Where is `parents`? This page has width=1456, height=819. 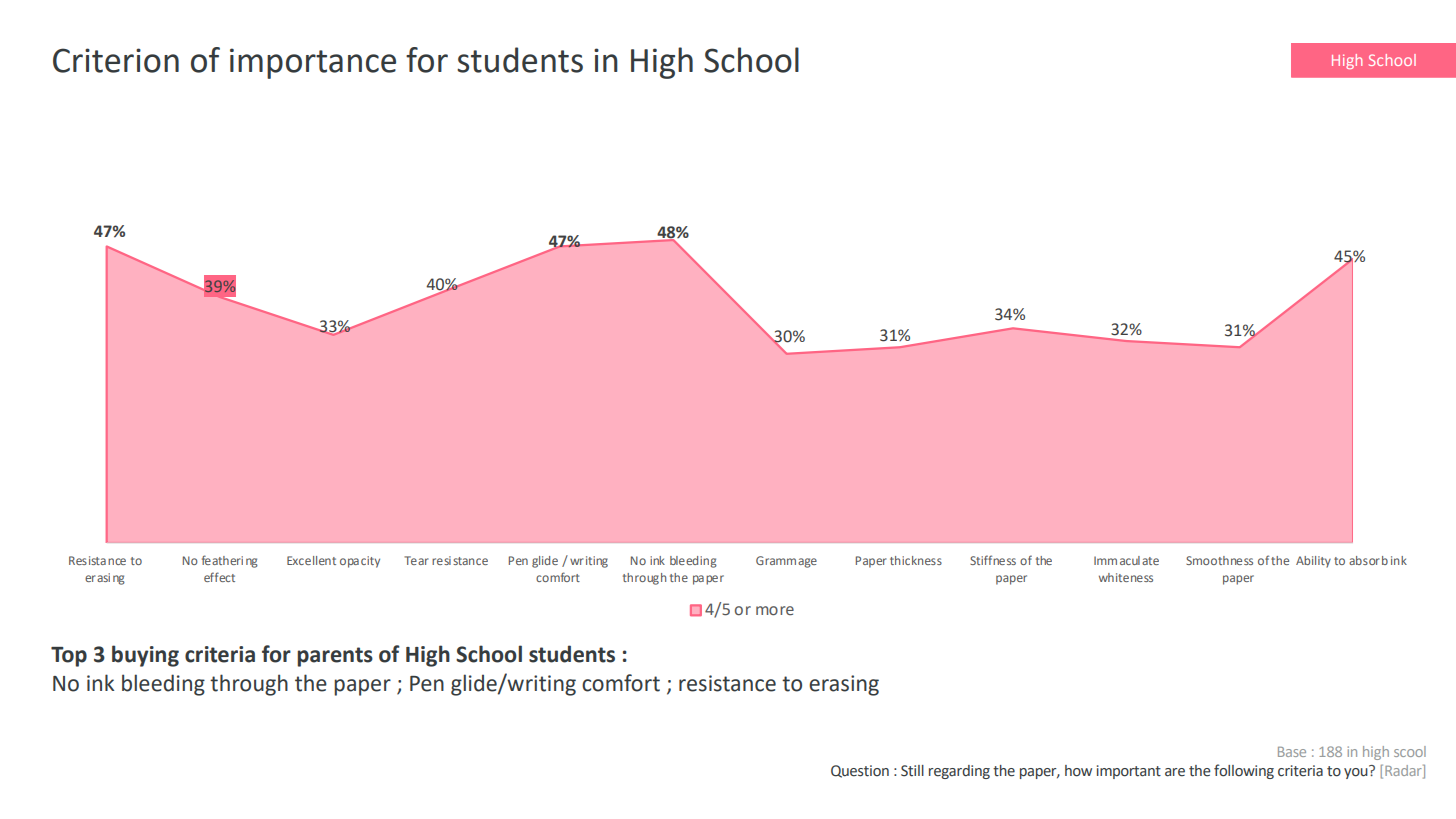
parents is located at coordinates (335, 657).
